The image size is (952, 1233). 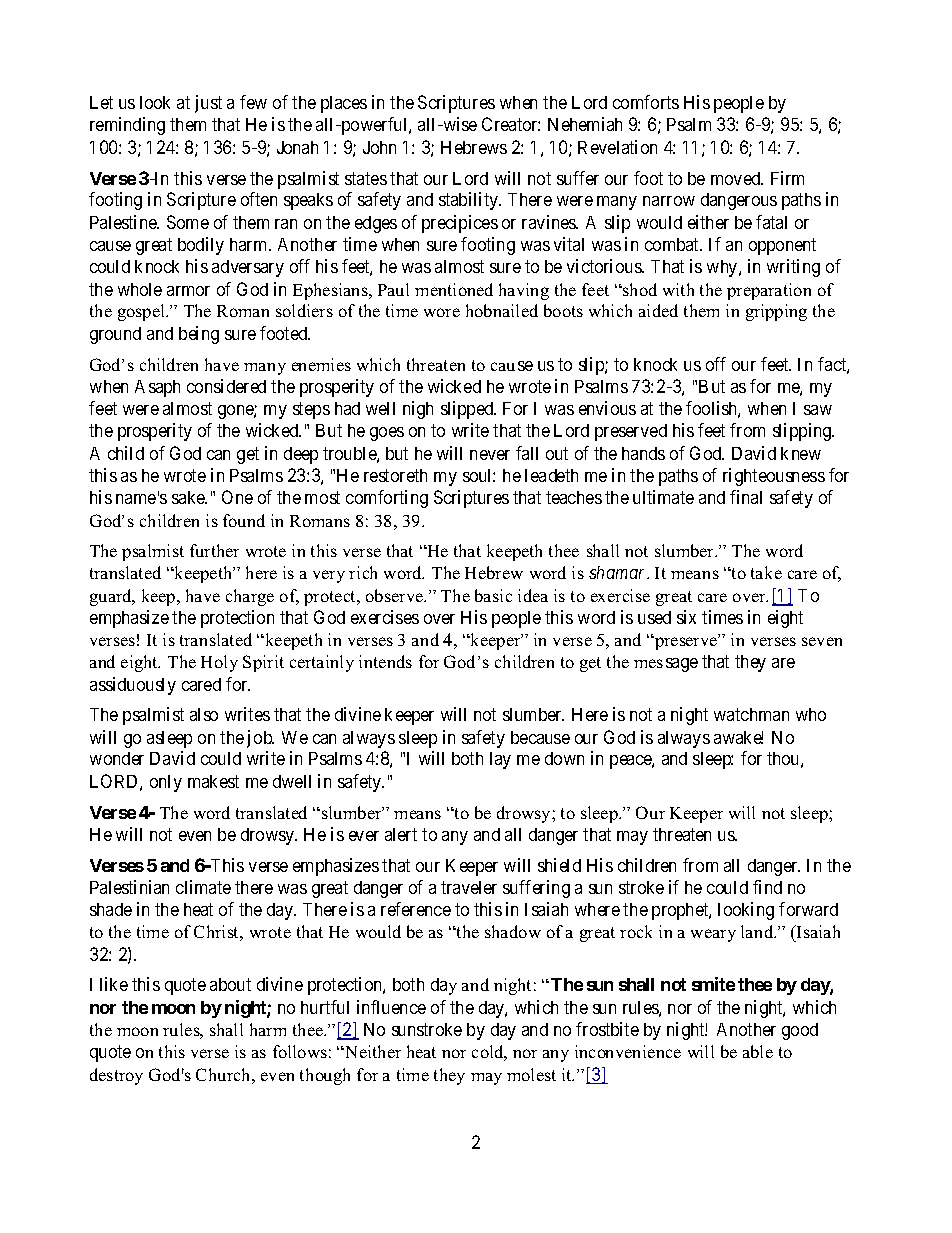 I want to click on take, so click(x=766, y=572).
